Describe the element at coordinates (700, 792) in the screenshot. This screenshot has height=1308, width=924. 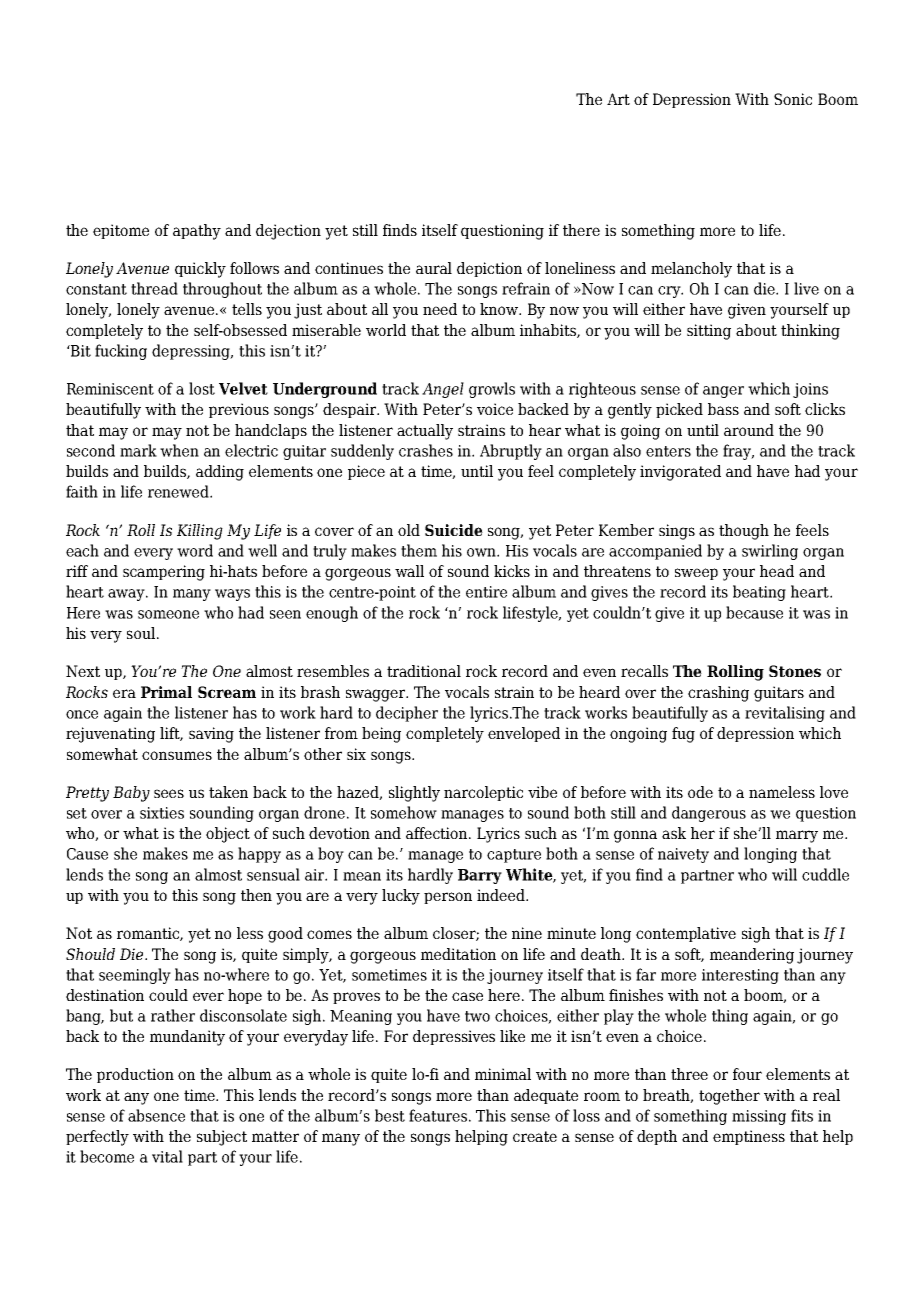
I see `ode` at that location.
